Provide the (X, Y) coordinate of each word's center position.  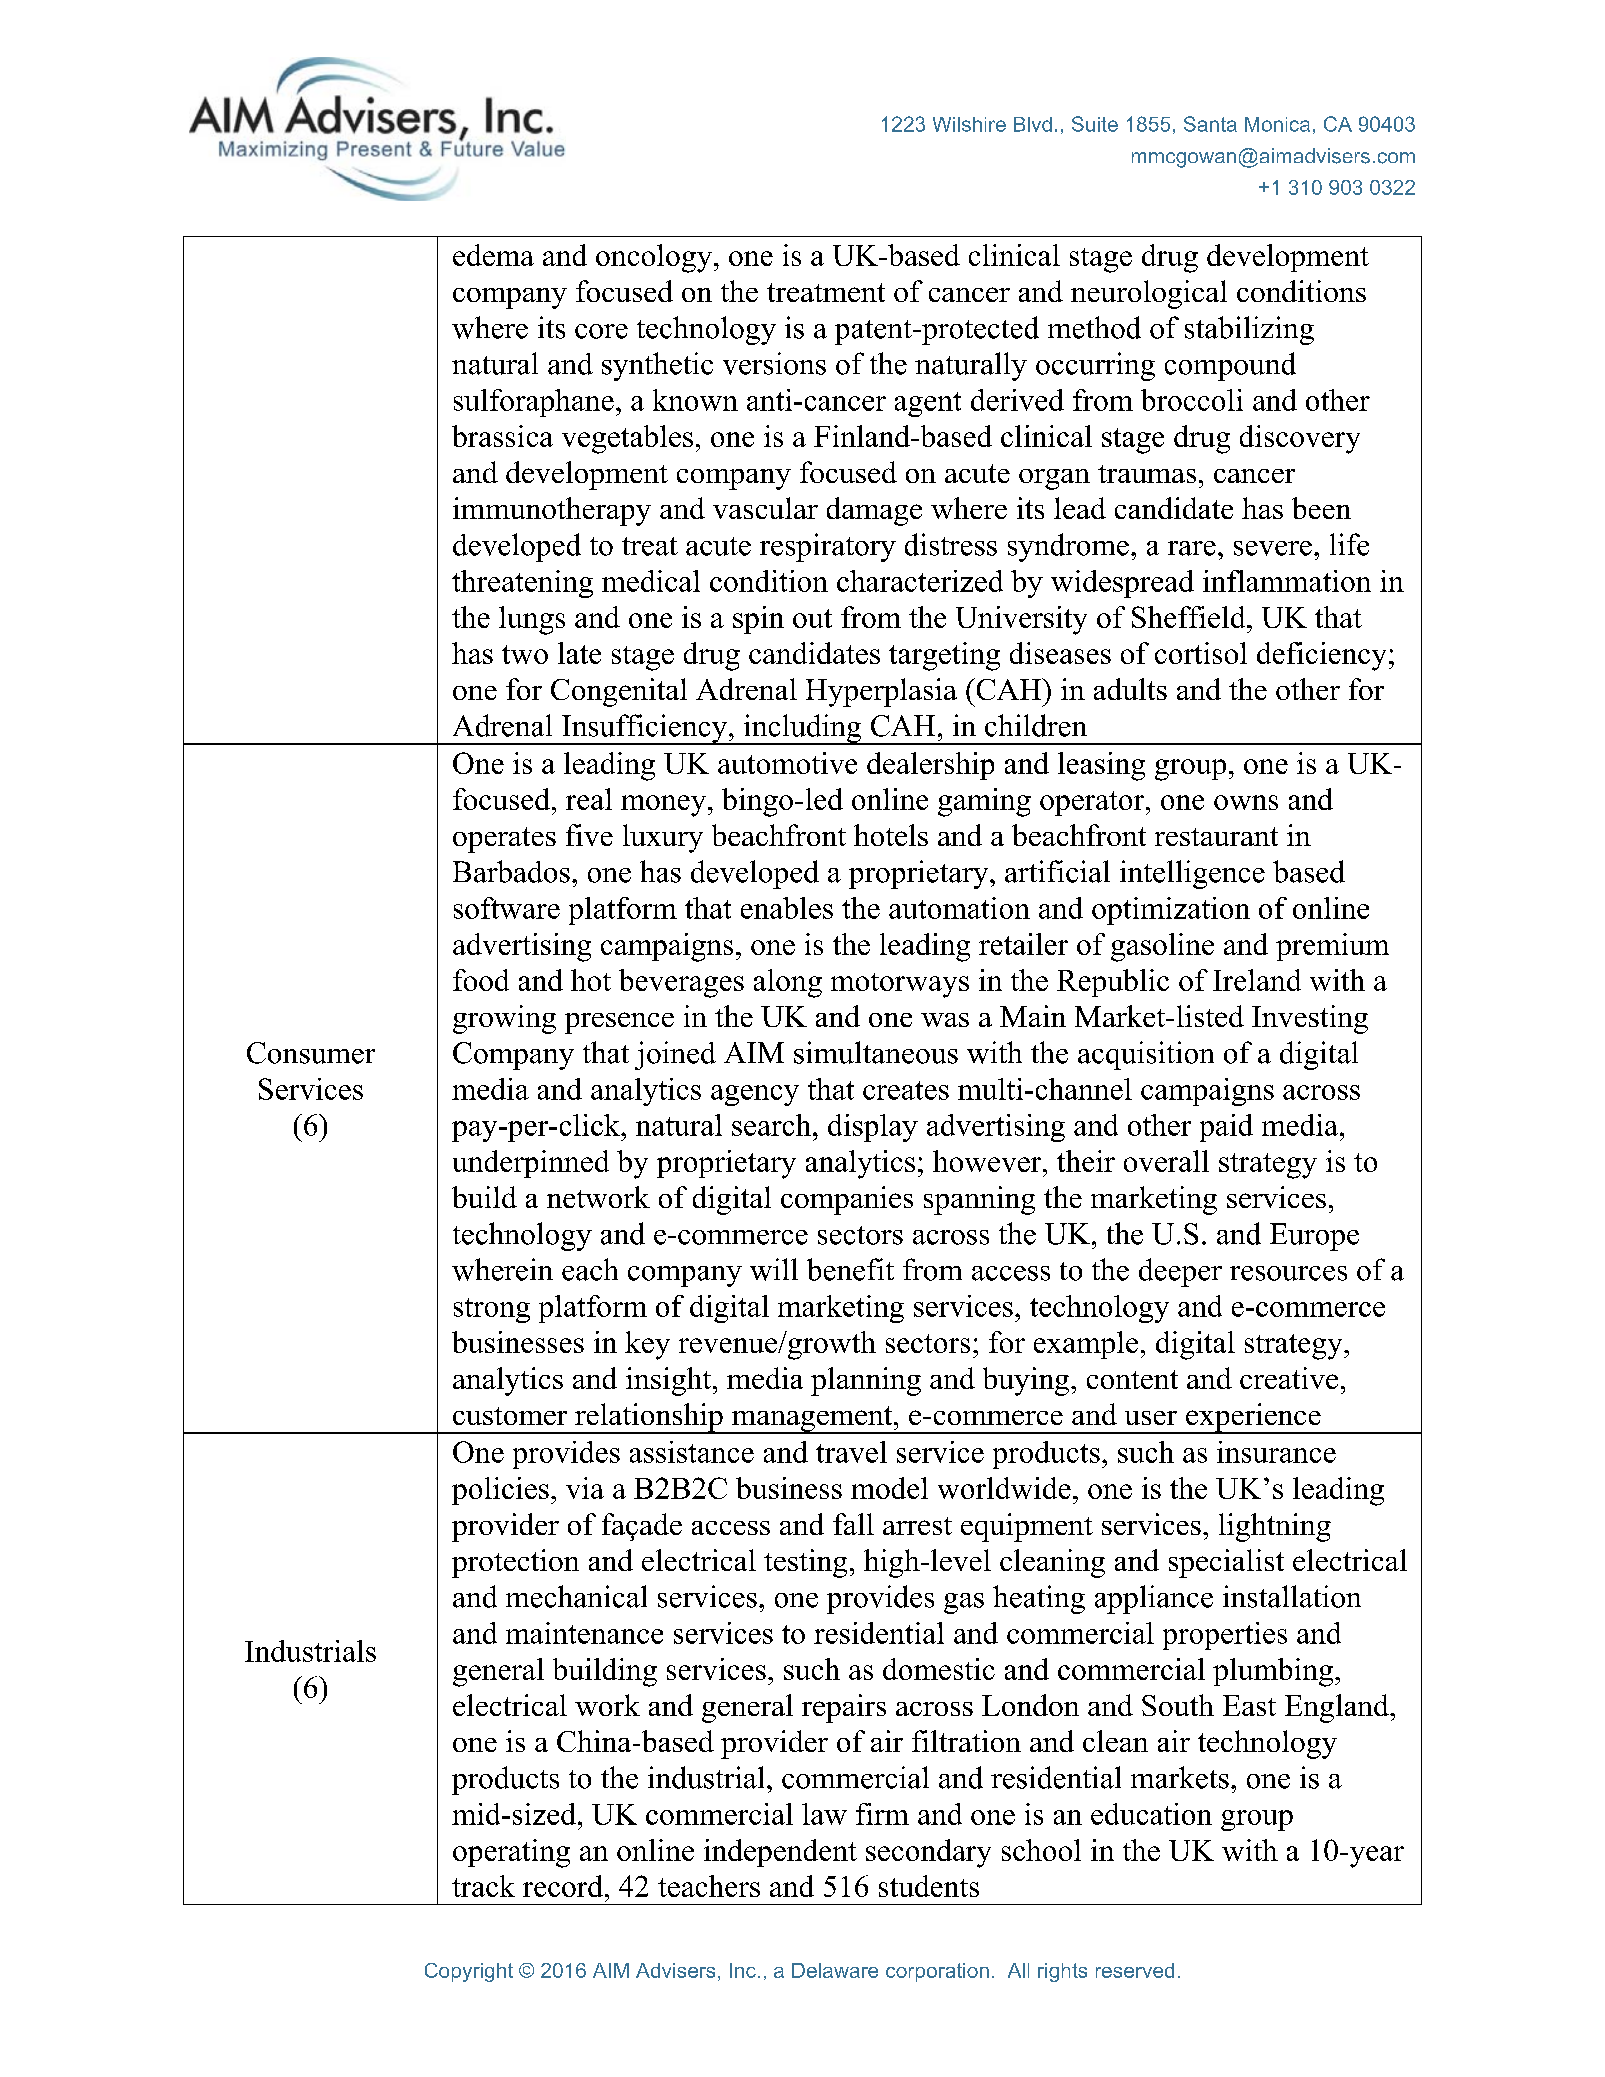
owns (1246, 802)
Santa (1210, 124)
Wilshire (969, 124)
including (802, 729)
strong (492, 1310)
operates (504, 840)
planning (866, 1381)
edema (493, 255)
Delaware (835, 1970)
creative (1289, 1378)
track (483, 1886)
